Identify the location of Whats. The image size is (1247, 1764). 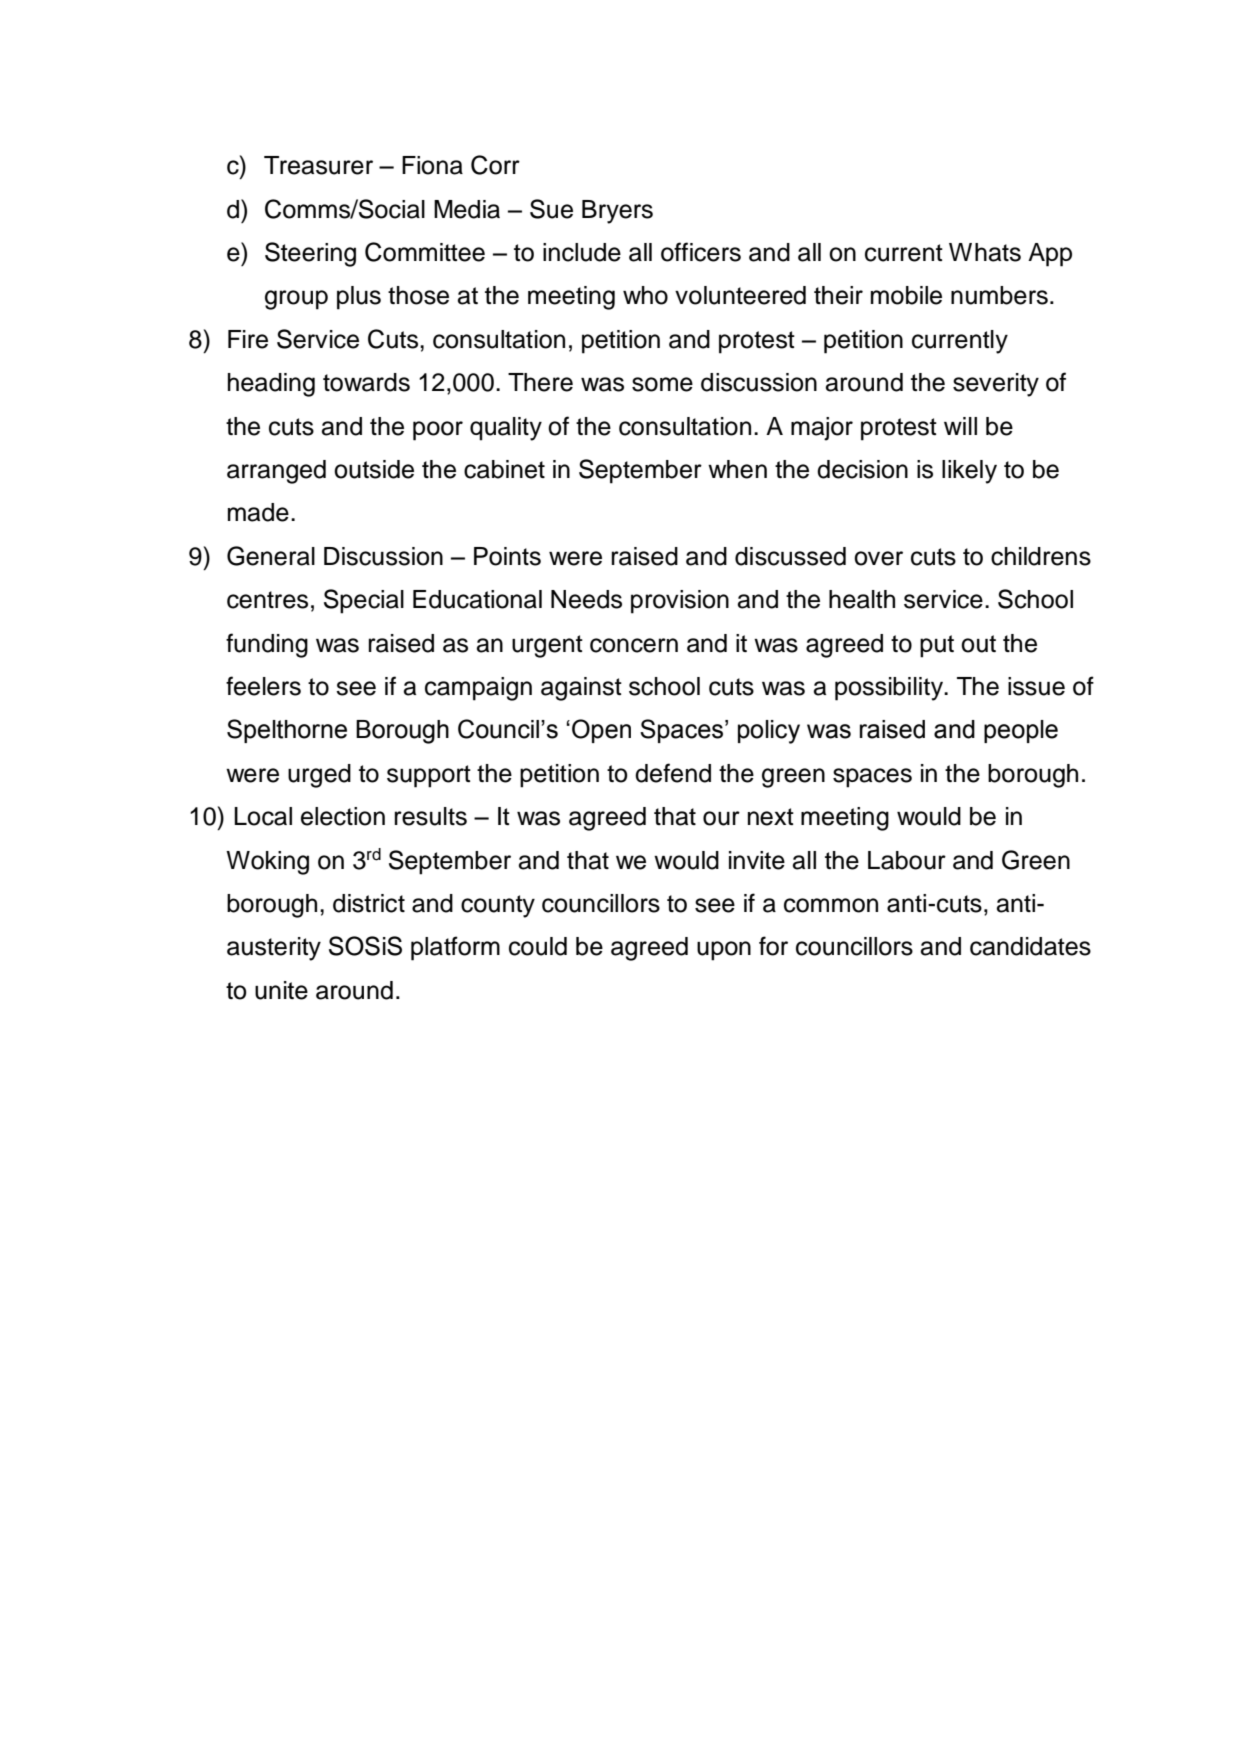
(985, 252).
